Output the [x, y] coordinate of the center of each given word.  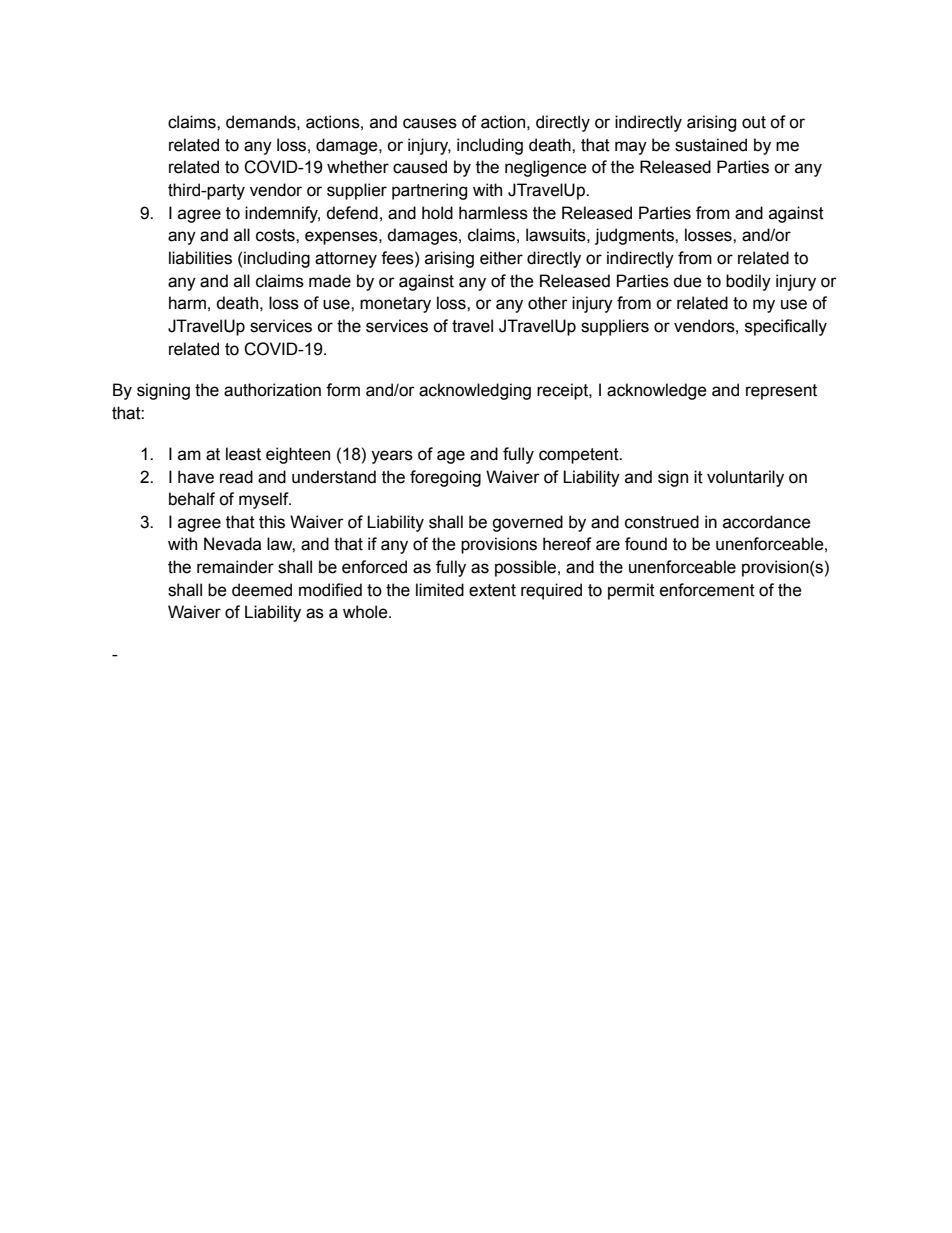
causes [430, 123]
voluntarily [745, 478]
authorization [272, 390]
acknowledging [475, 391]
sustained [711, 145]
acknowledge [657, 391]
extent [492, 590]
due [687, 281]
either [501, 258]
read [236, 477]
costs [276, 235]
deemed [262, 590]
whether [358, 167]
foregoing [445, 478]
